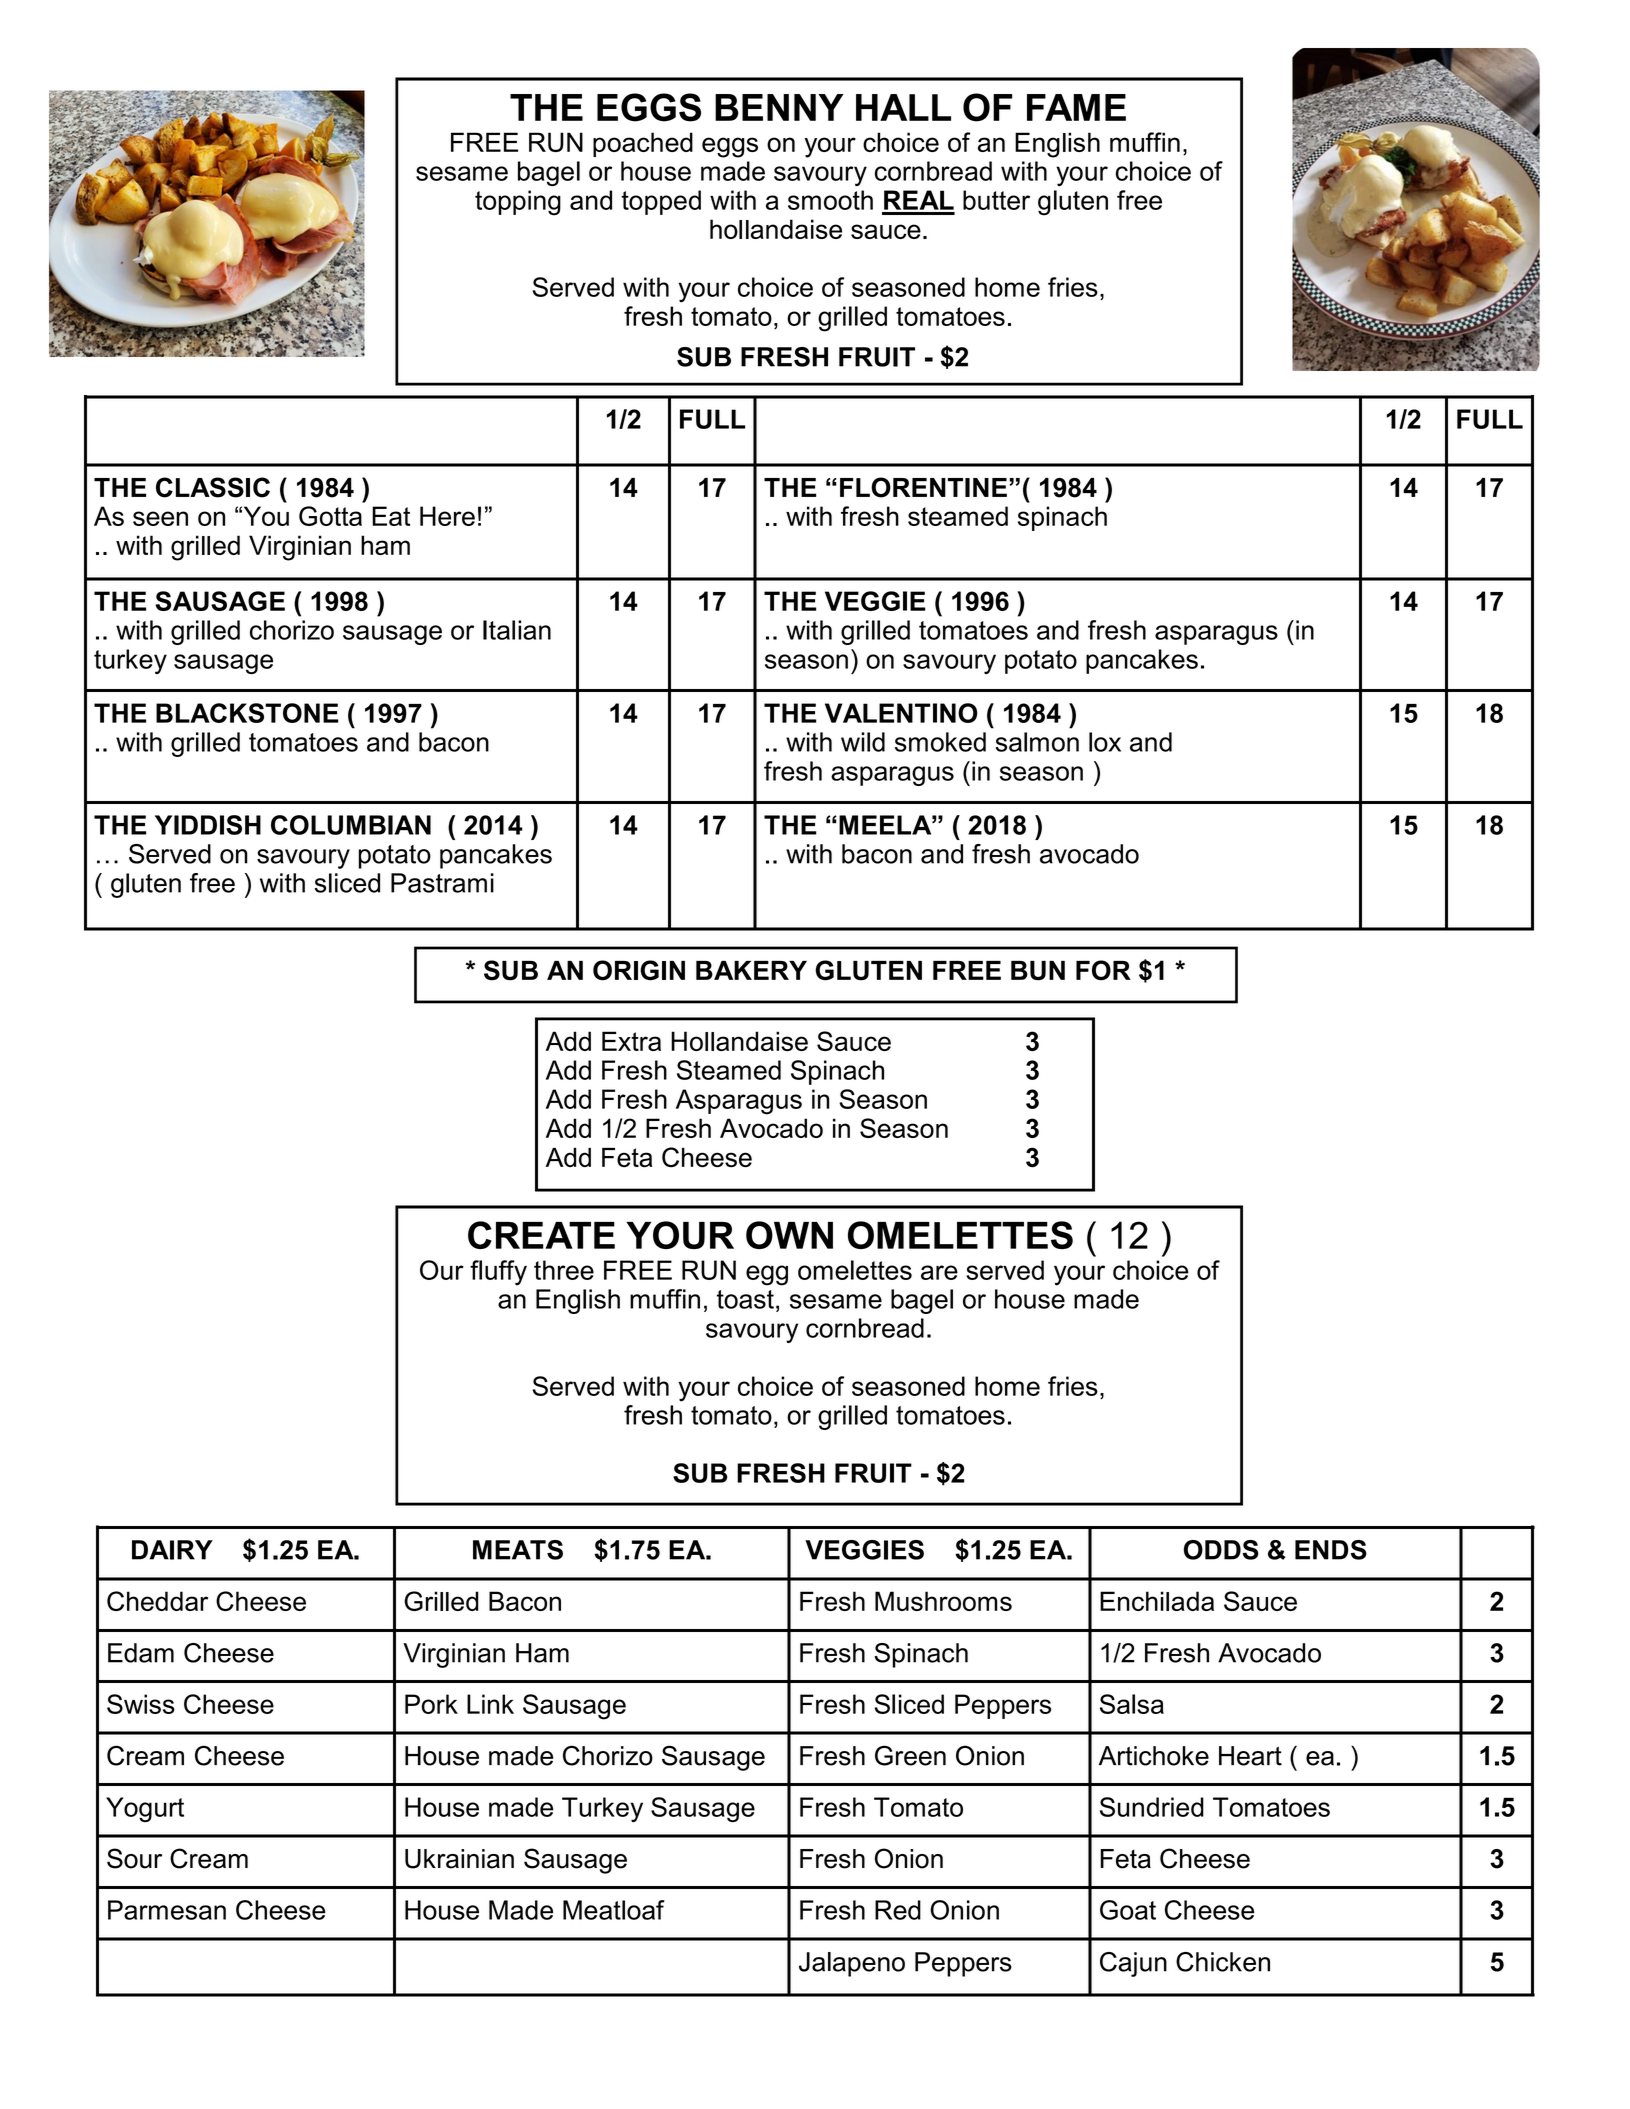 This screenshot has width=1630, height=2109. I want to click on topping, so click(518, 203).
